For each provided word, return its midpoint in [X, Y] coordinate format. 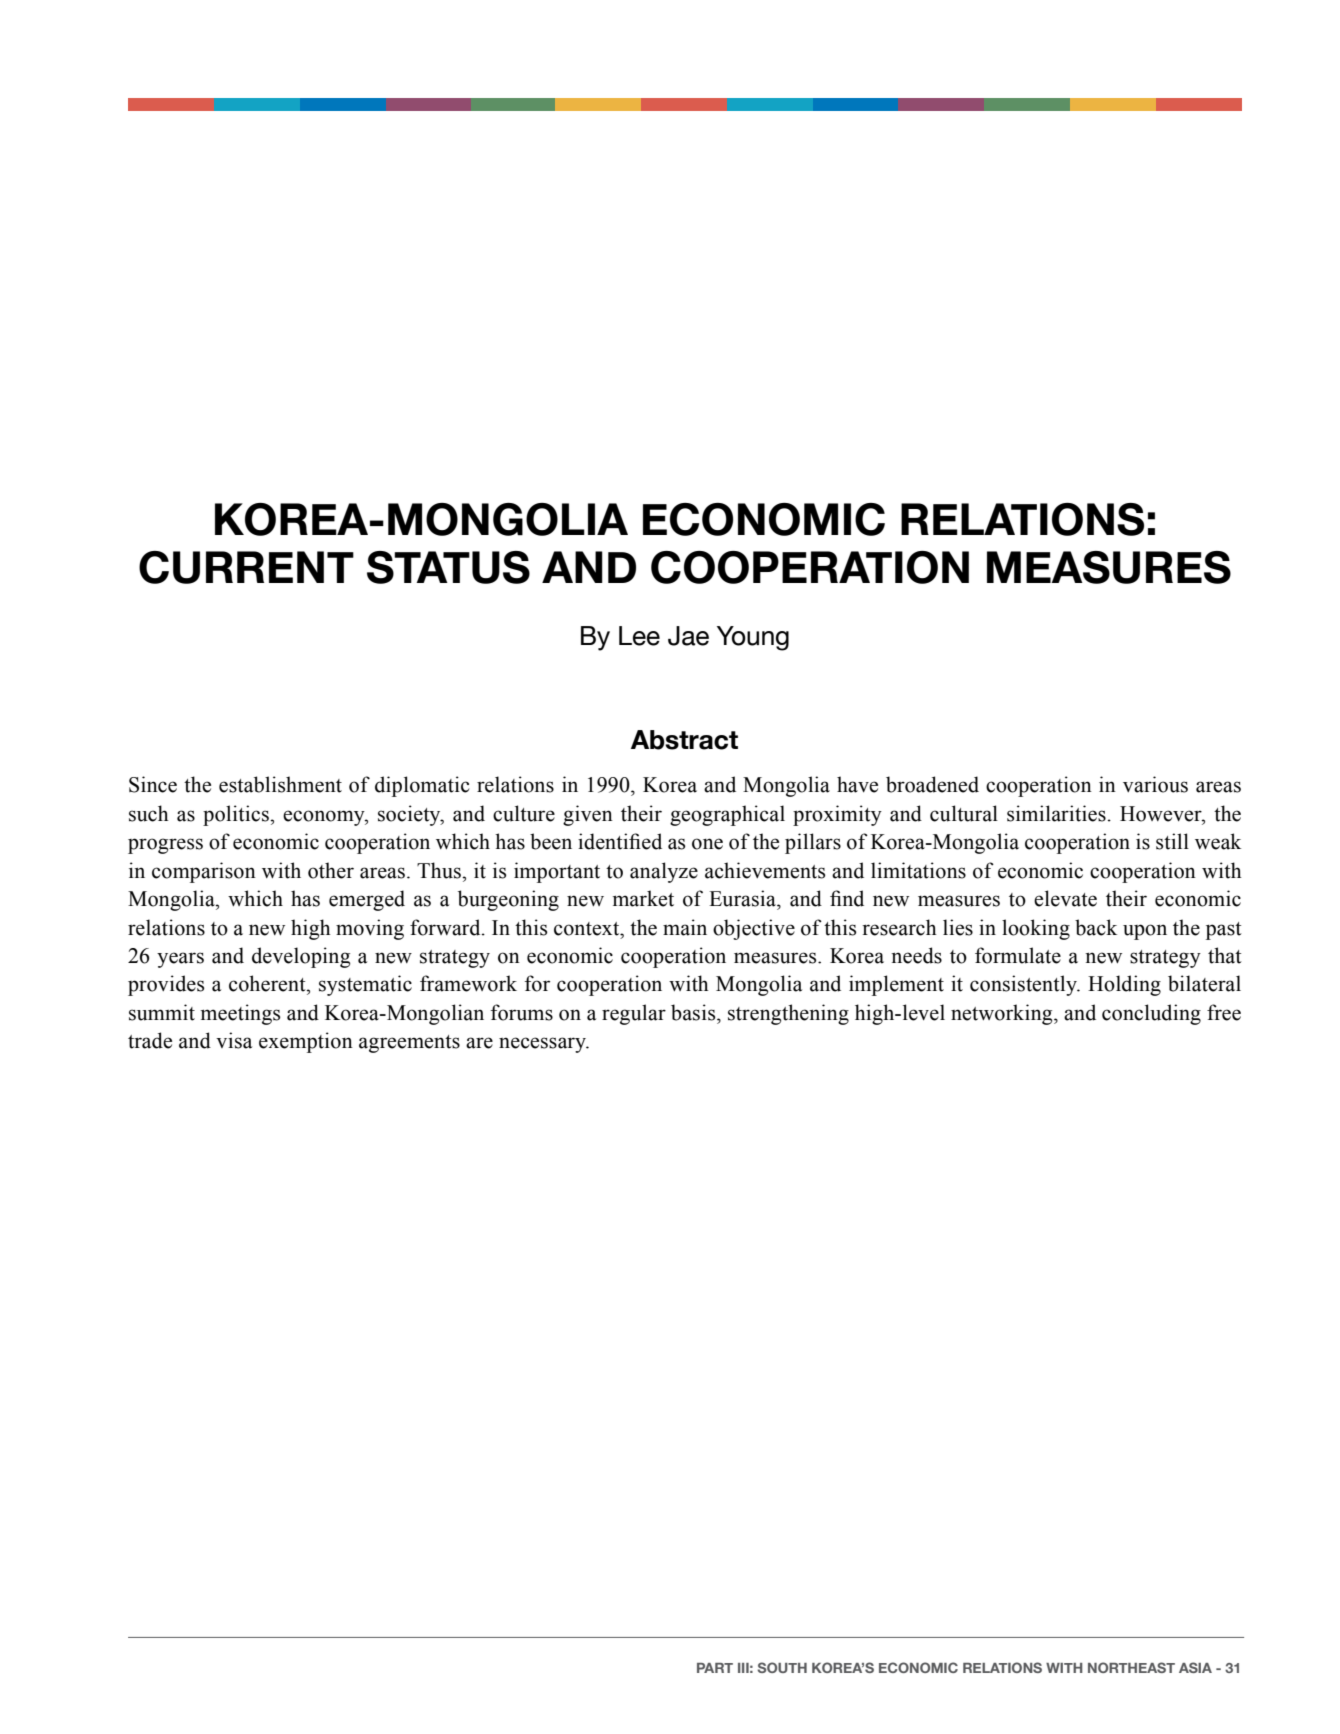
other [331, 870]
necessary [543, 1045]
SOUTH [782, 1667]
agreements [409, 1044]
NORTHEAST [1131, 1667]
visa [234, 1040]
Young [753, 638]
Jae [688, 636]
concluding [1151, 1014]
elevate [1065, 898]
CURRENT [246, 567]
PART [715, 1668]
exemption [306, 1042]
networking [1003, 1014]
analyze [664, 872]
